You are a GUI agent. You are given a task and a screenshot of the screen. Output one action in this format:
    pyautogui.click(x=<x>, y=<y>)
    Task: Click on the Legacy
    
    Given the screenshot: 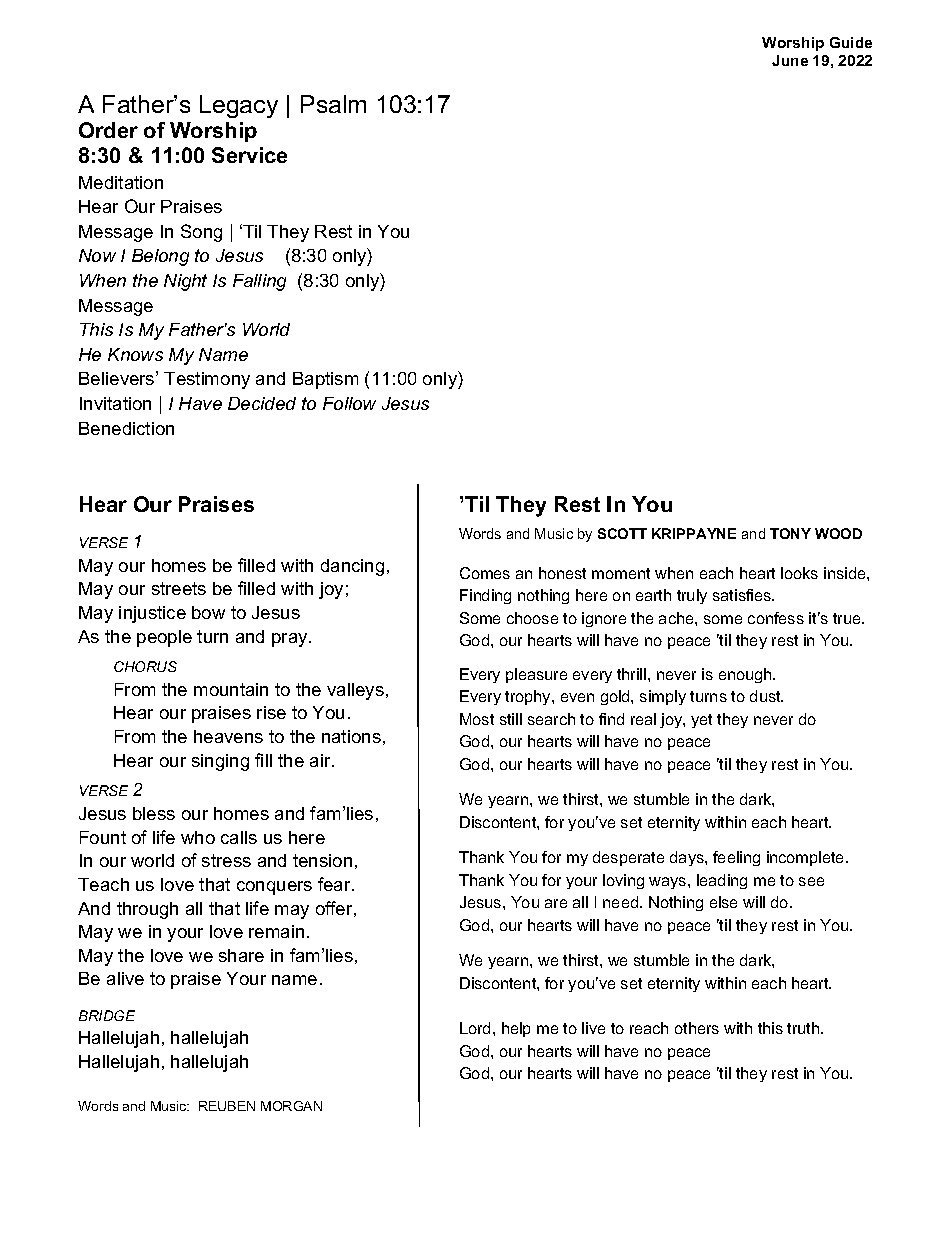 What is the action you would take?
    pyautogui.click(x=239, y=106)
